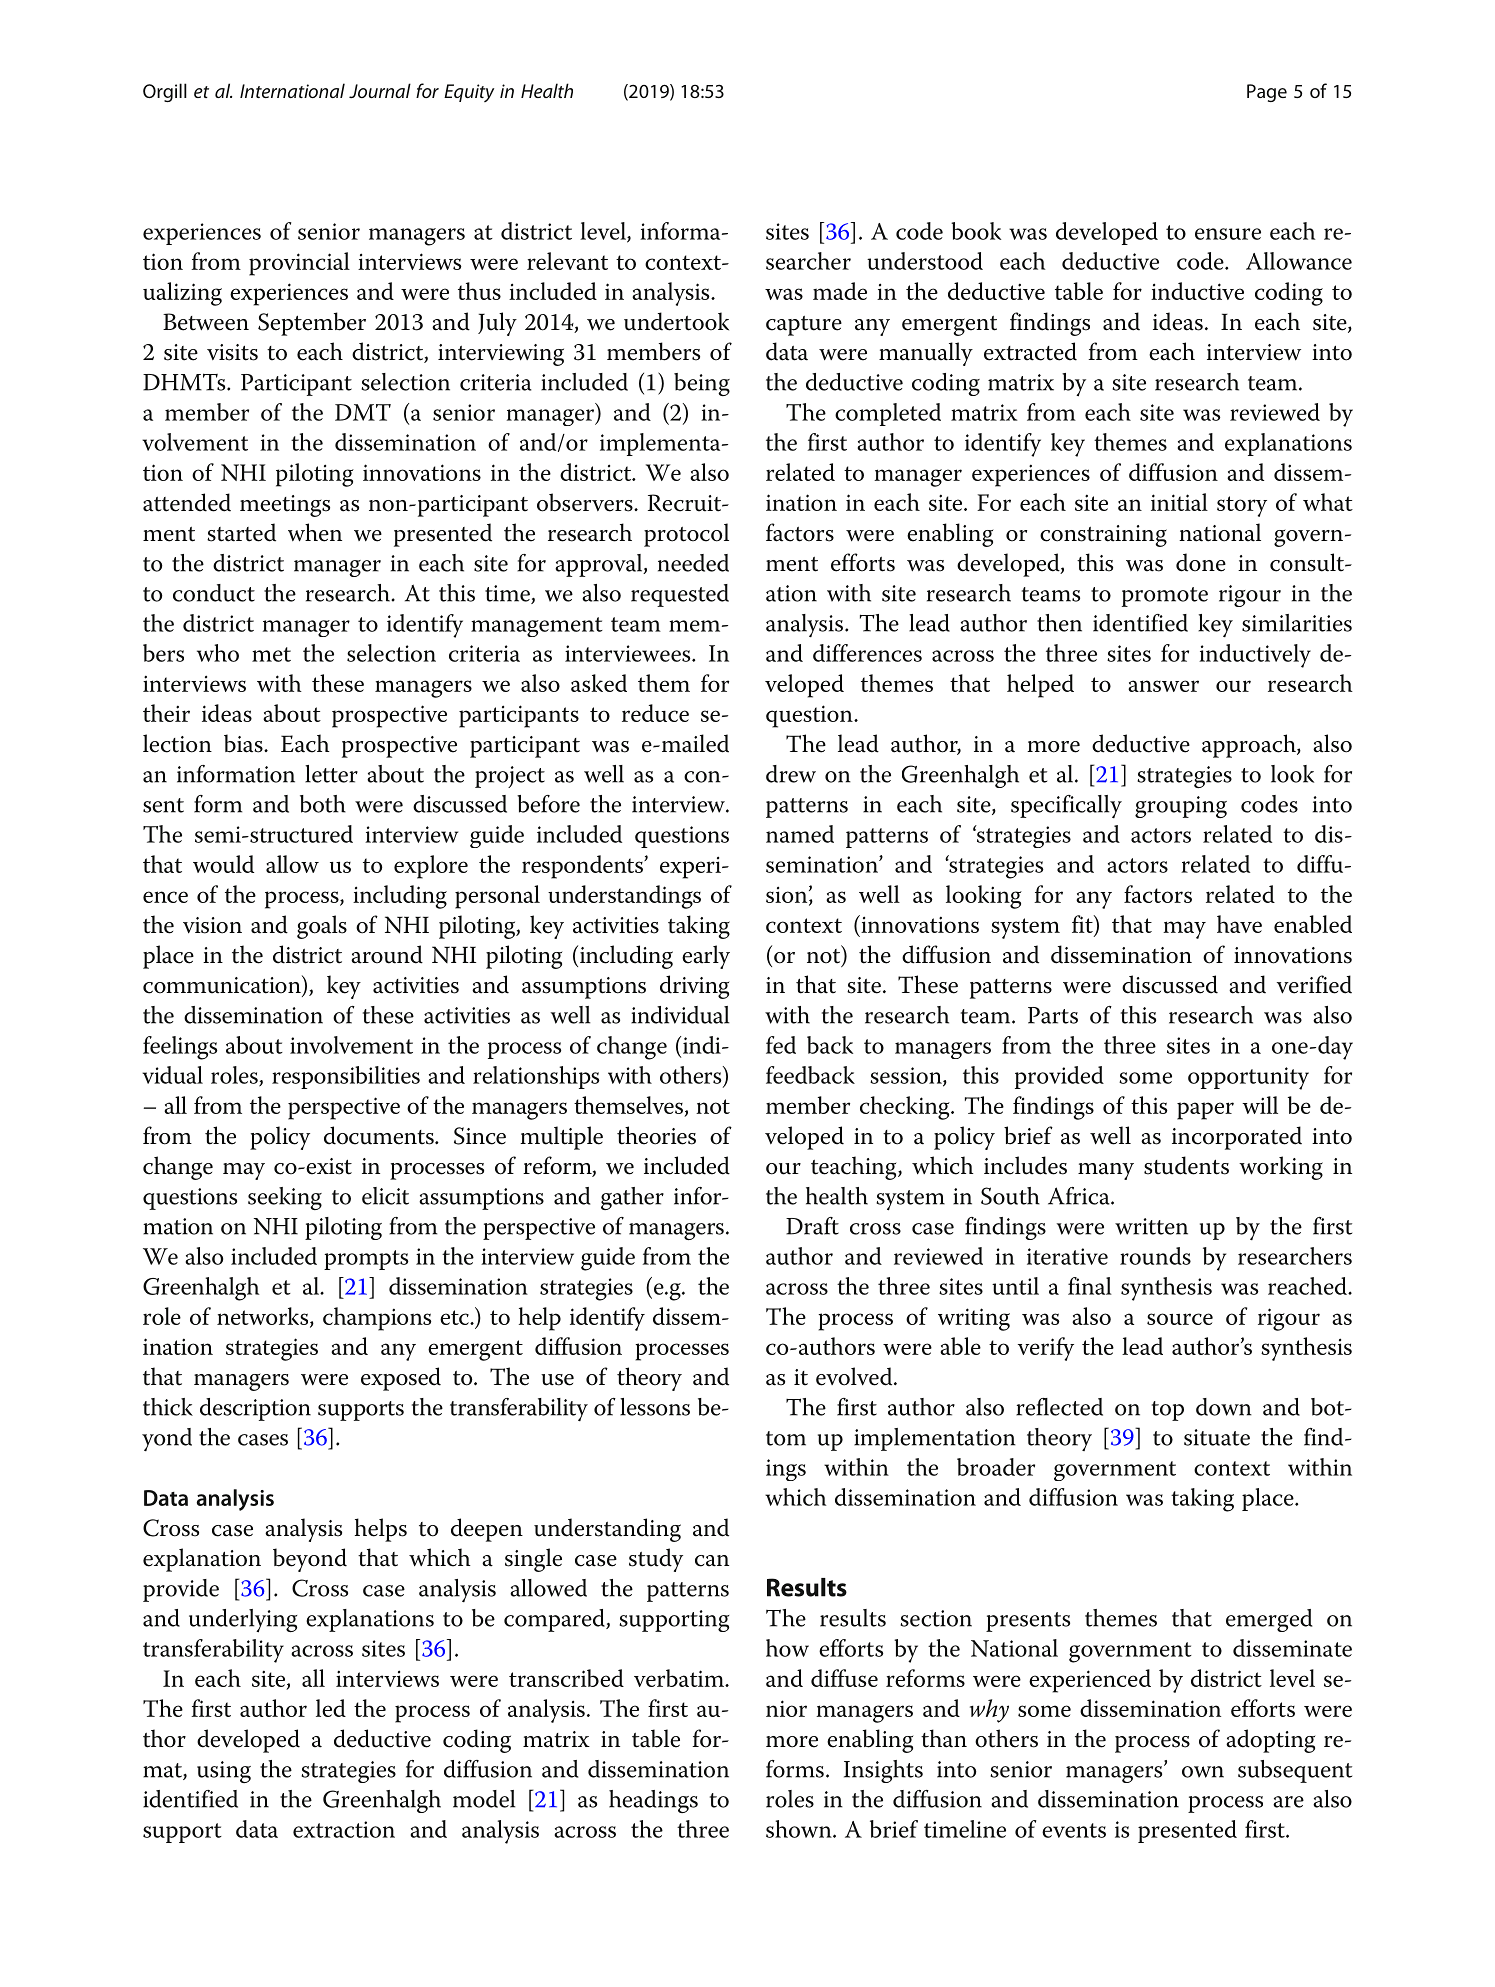 Image resolution: width=1495 pixels, height=1987 pixels. Describe the element at coordinates (285, 1198) in the screenshot. I see `seeking` at that location.
